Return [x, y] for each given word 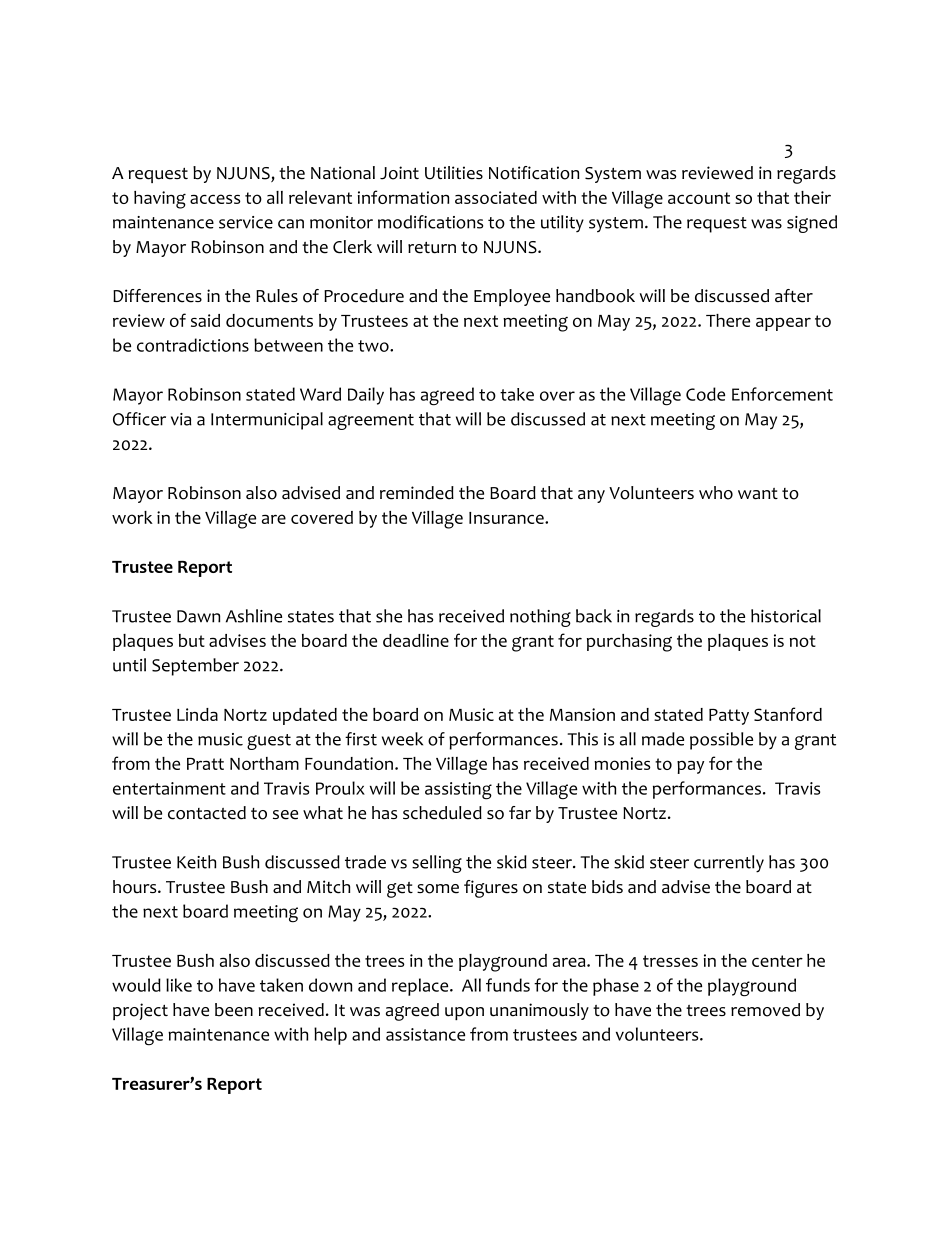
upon [464, 1013]
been [234, 1010]
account [699, 198]
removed [765, 1010]
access [215, 199]
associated [496, 197]
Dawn [198, 616]
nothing [540, 618]
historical [786, 616]
